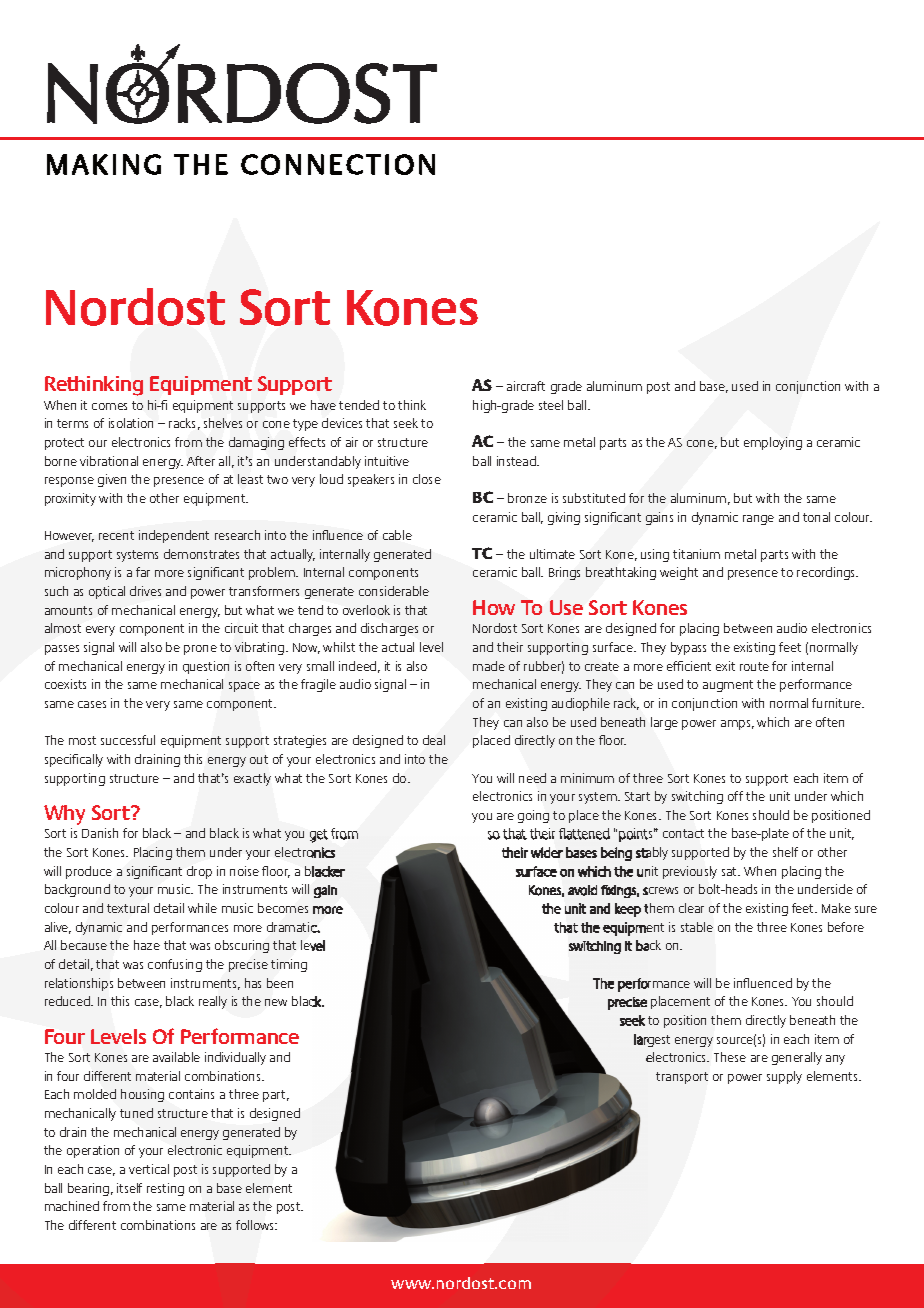 This document has width=924, height=1308. What do you see at coordinates (147, 945) in the document?
I see `haze` at bounding box center [147, 945].
